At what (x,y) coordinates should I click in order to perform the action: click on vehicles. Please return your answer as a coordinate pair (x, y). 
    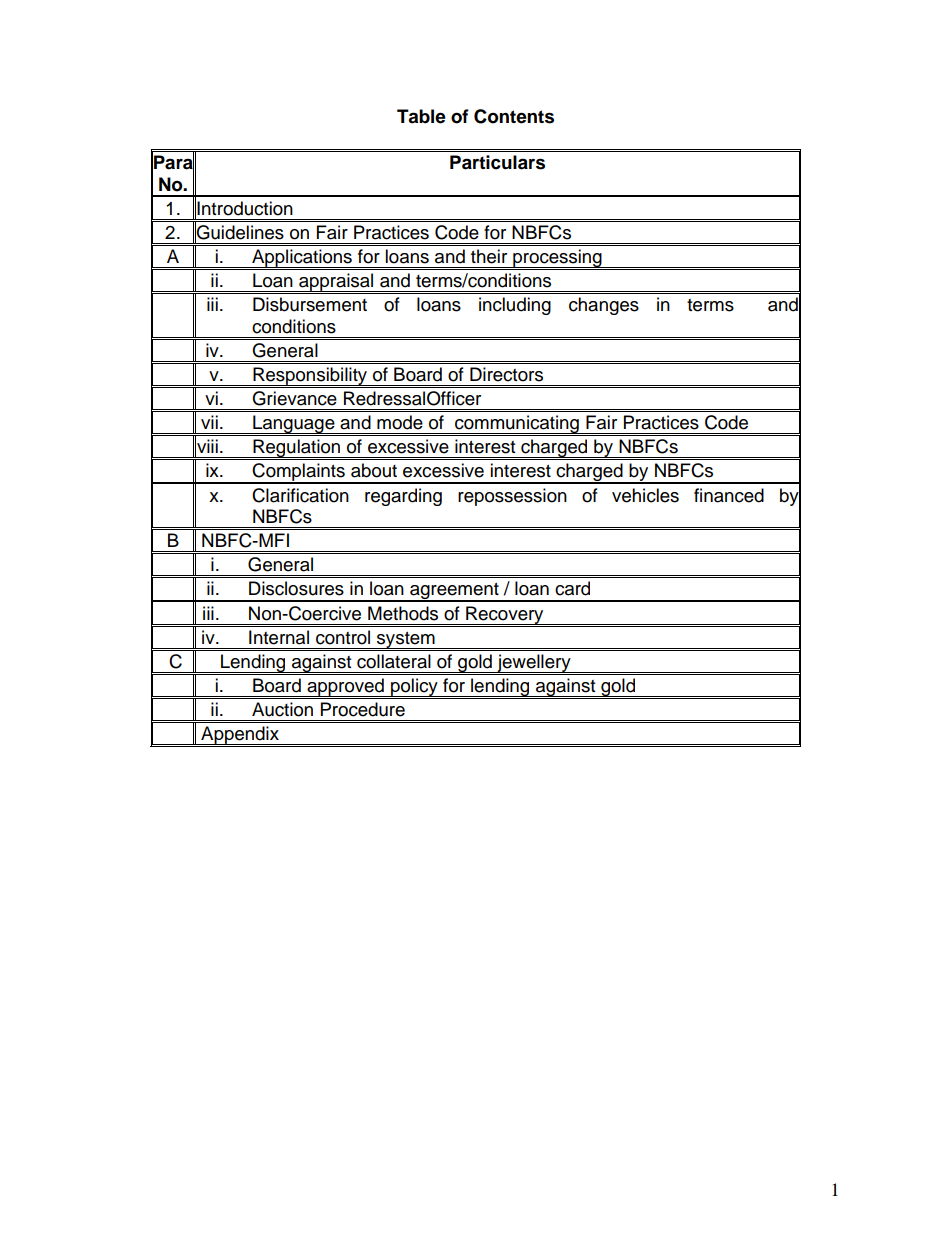
    Looking at the image, I should click on (645, 495).
